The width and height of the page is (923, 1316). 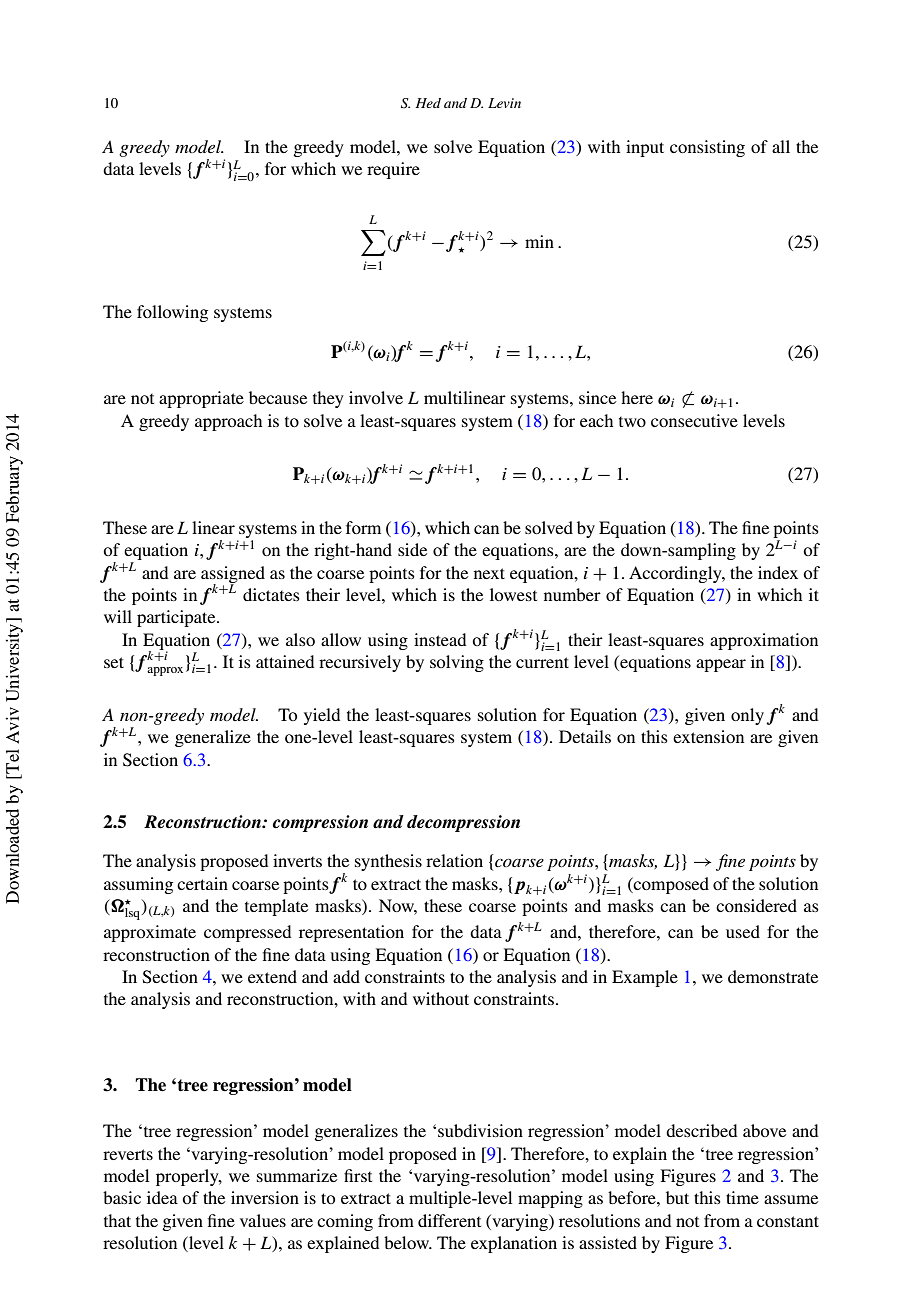 I want to click on appropriate, so click(x=201, y=399).
